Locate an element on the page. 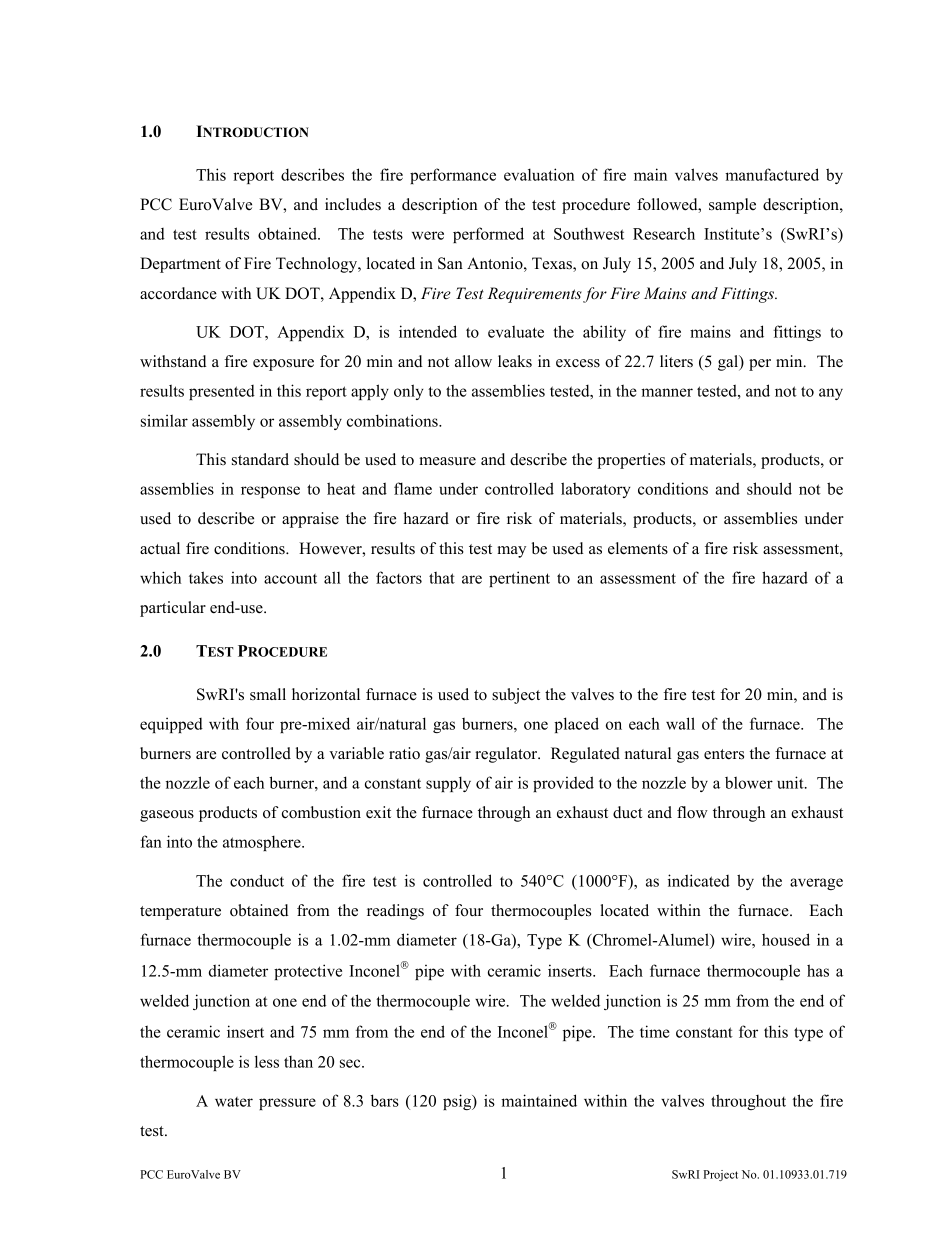 This page has height=1233, width=952. may is located at coordinates (511, 552).
